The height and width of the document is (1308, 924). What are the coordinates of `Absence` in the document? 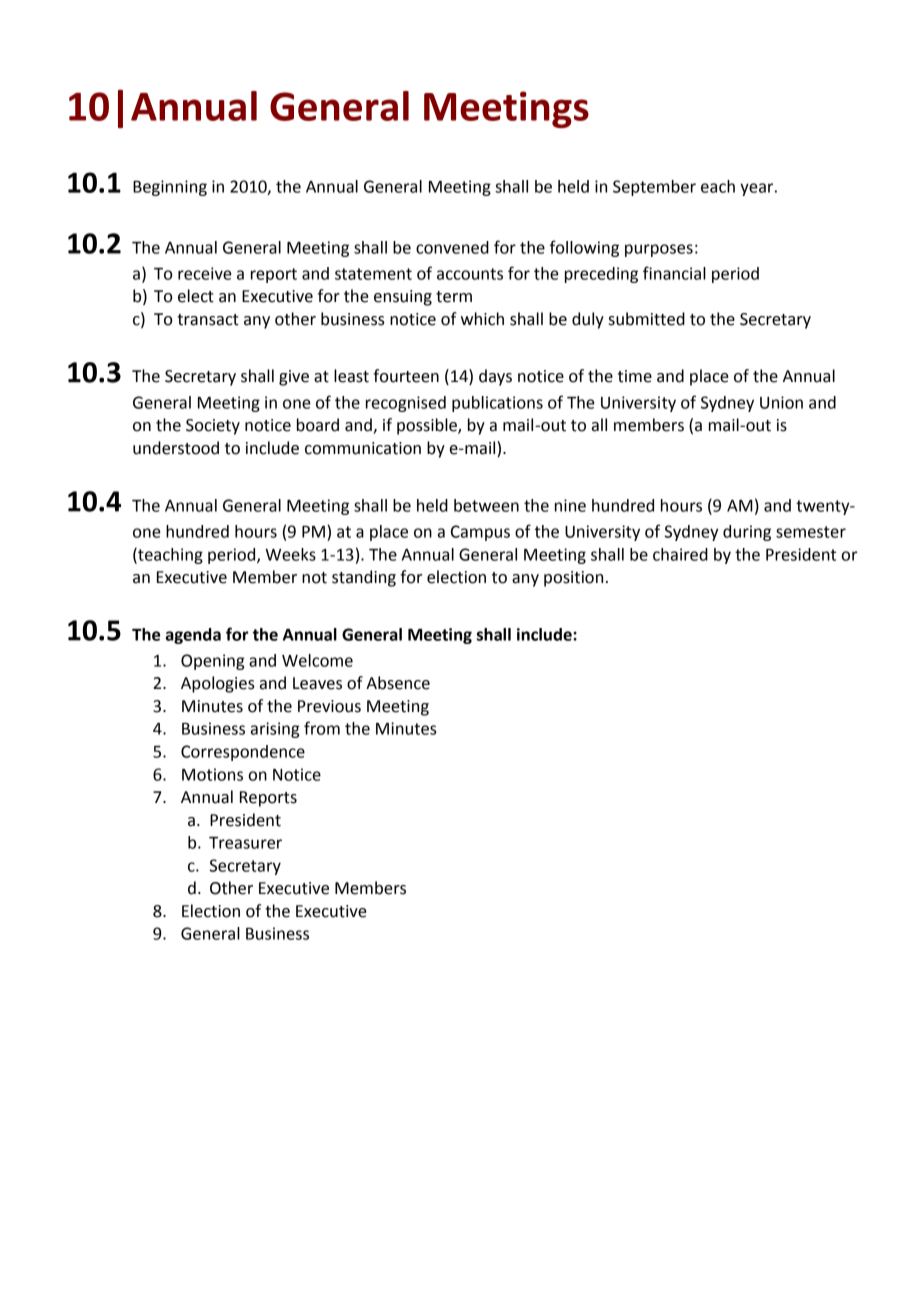 It's located at (398, 683).
